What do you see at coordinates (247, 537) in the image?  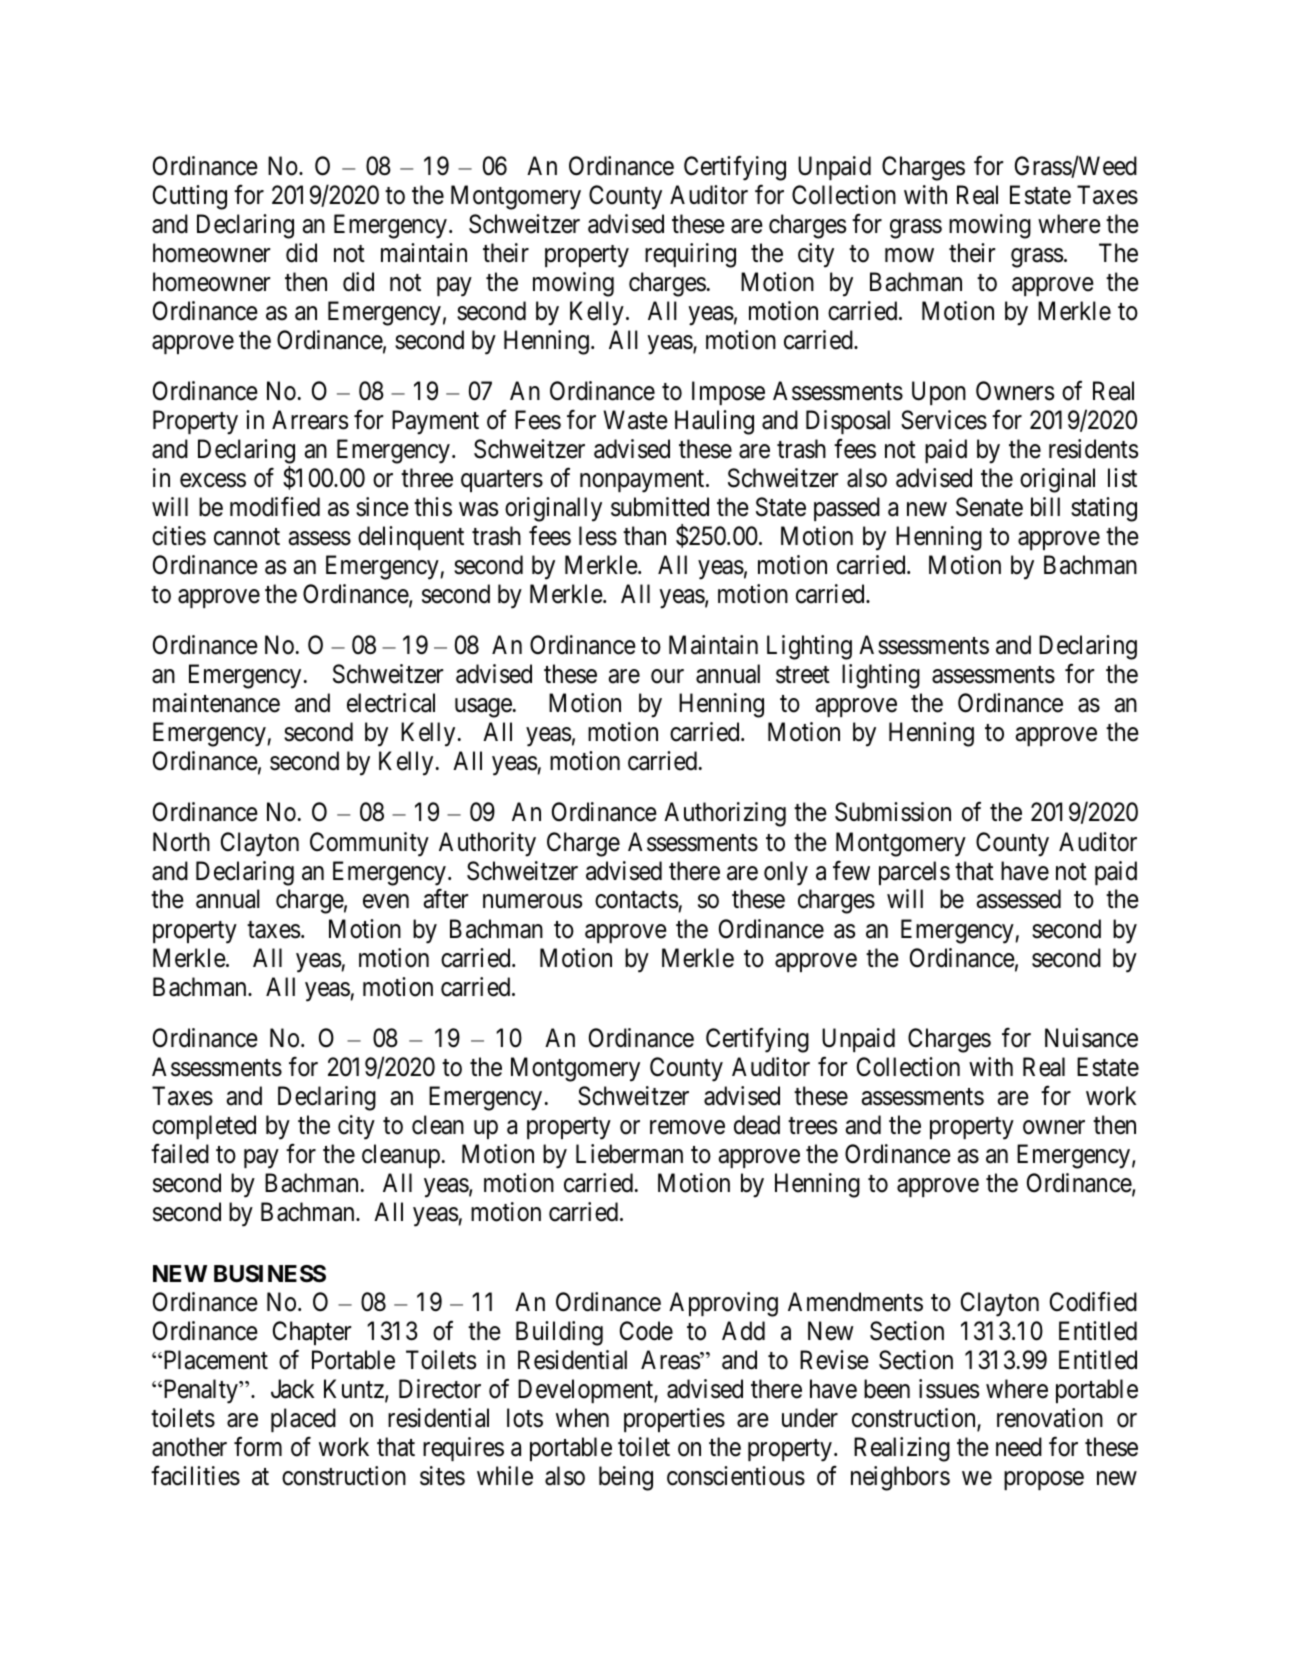 I see `cannot` at bounding box center [247, 537].
